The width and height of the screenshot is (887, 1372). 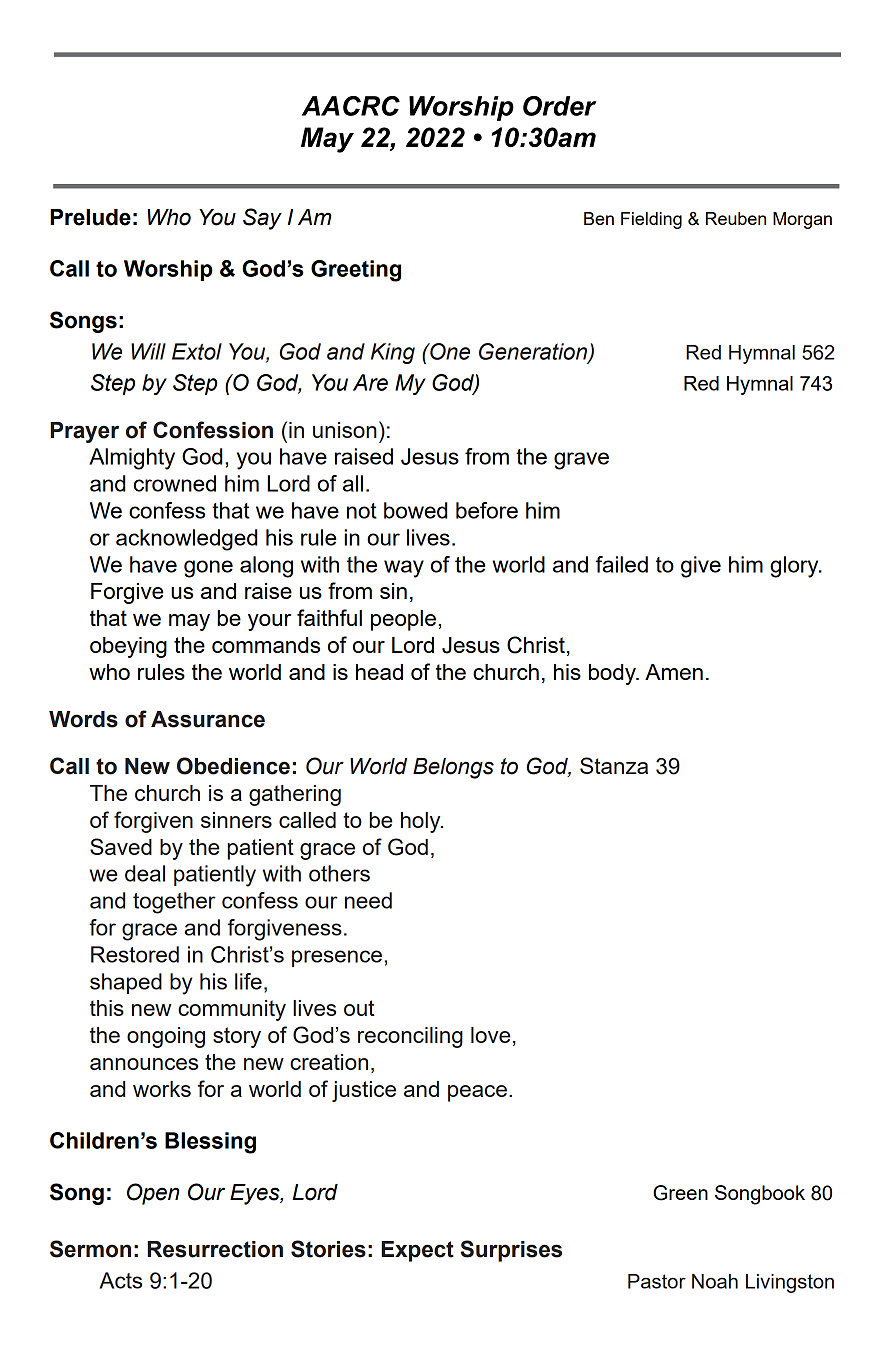 I want to click on Resurrection, so click(x=215, y=1249).
